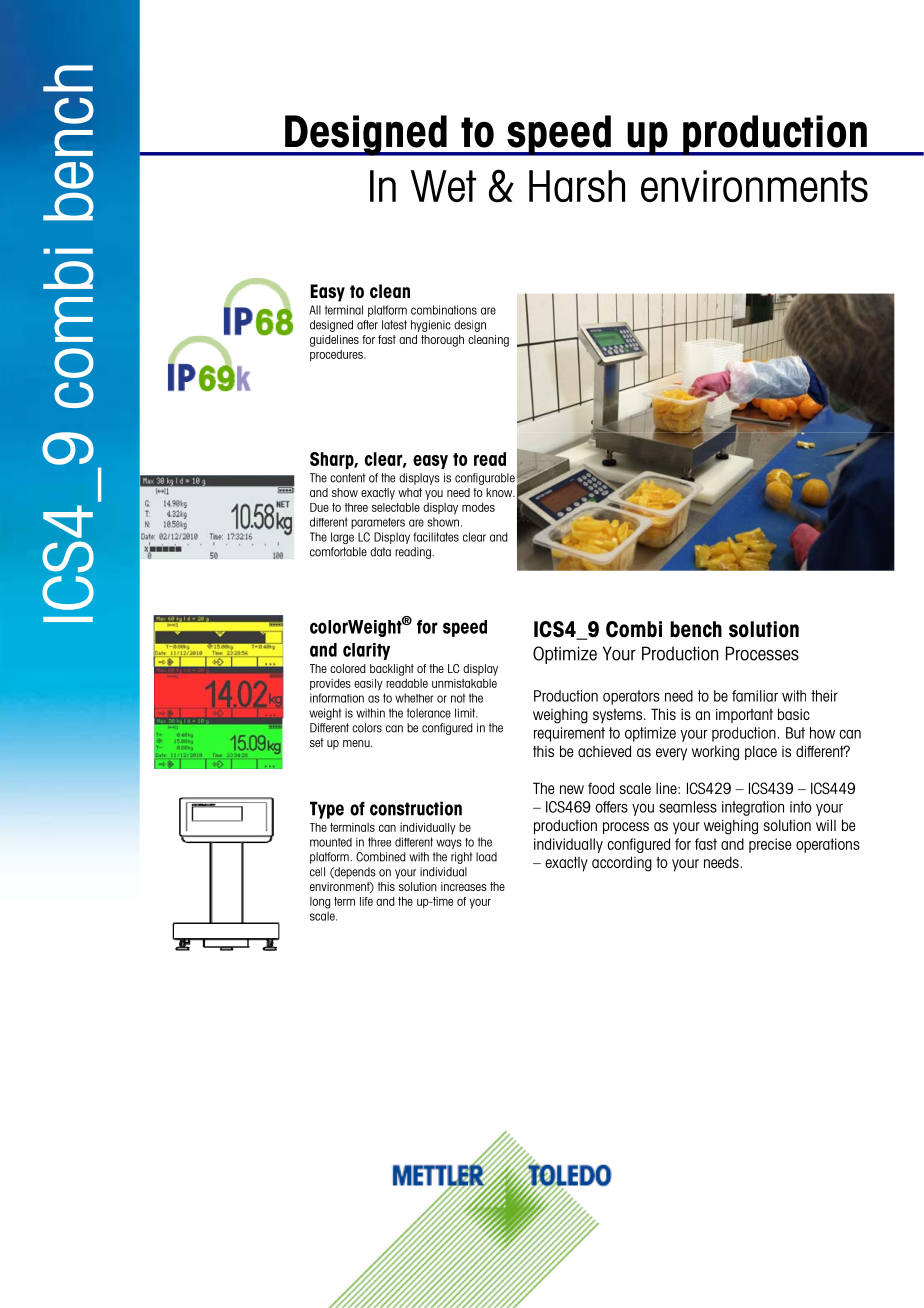 Image resolution: width=924 pixels, height=1308 pixels. Describe the element at coordinates (443, 186) in the page. I see `Wet` at that location.
